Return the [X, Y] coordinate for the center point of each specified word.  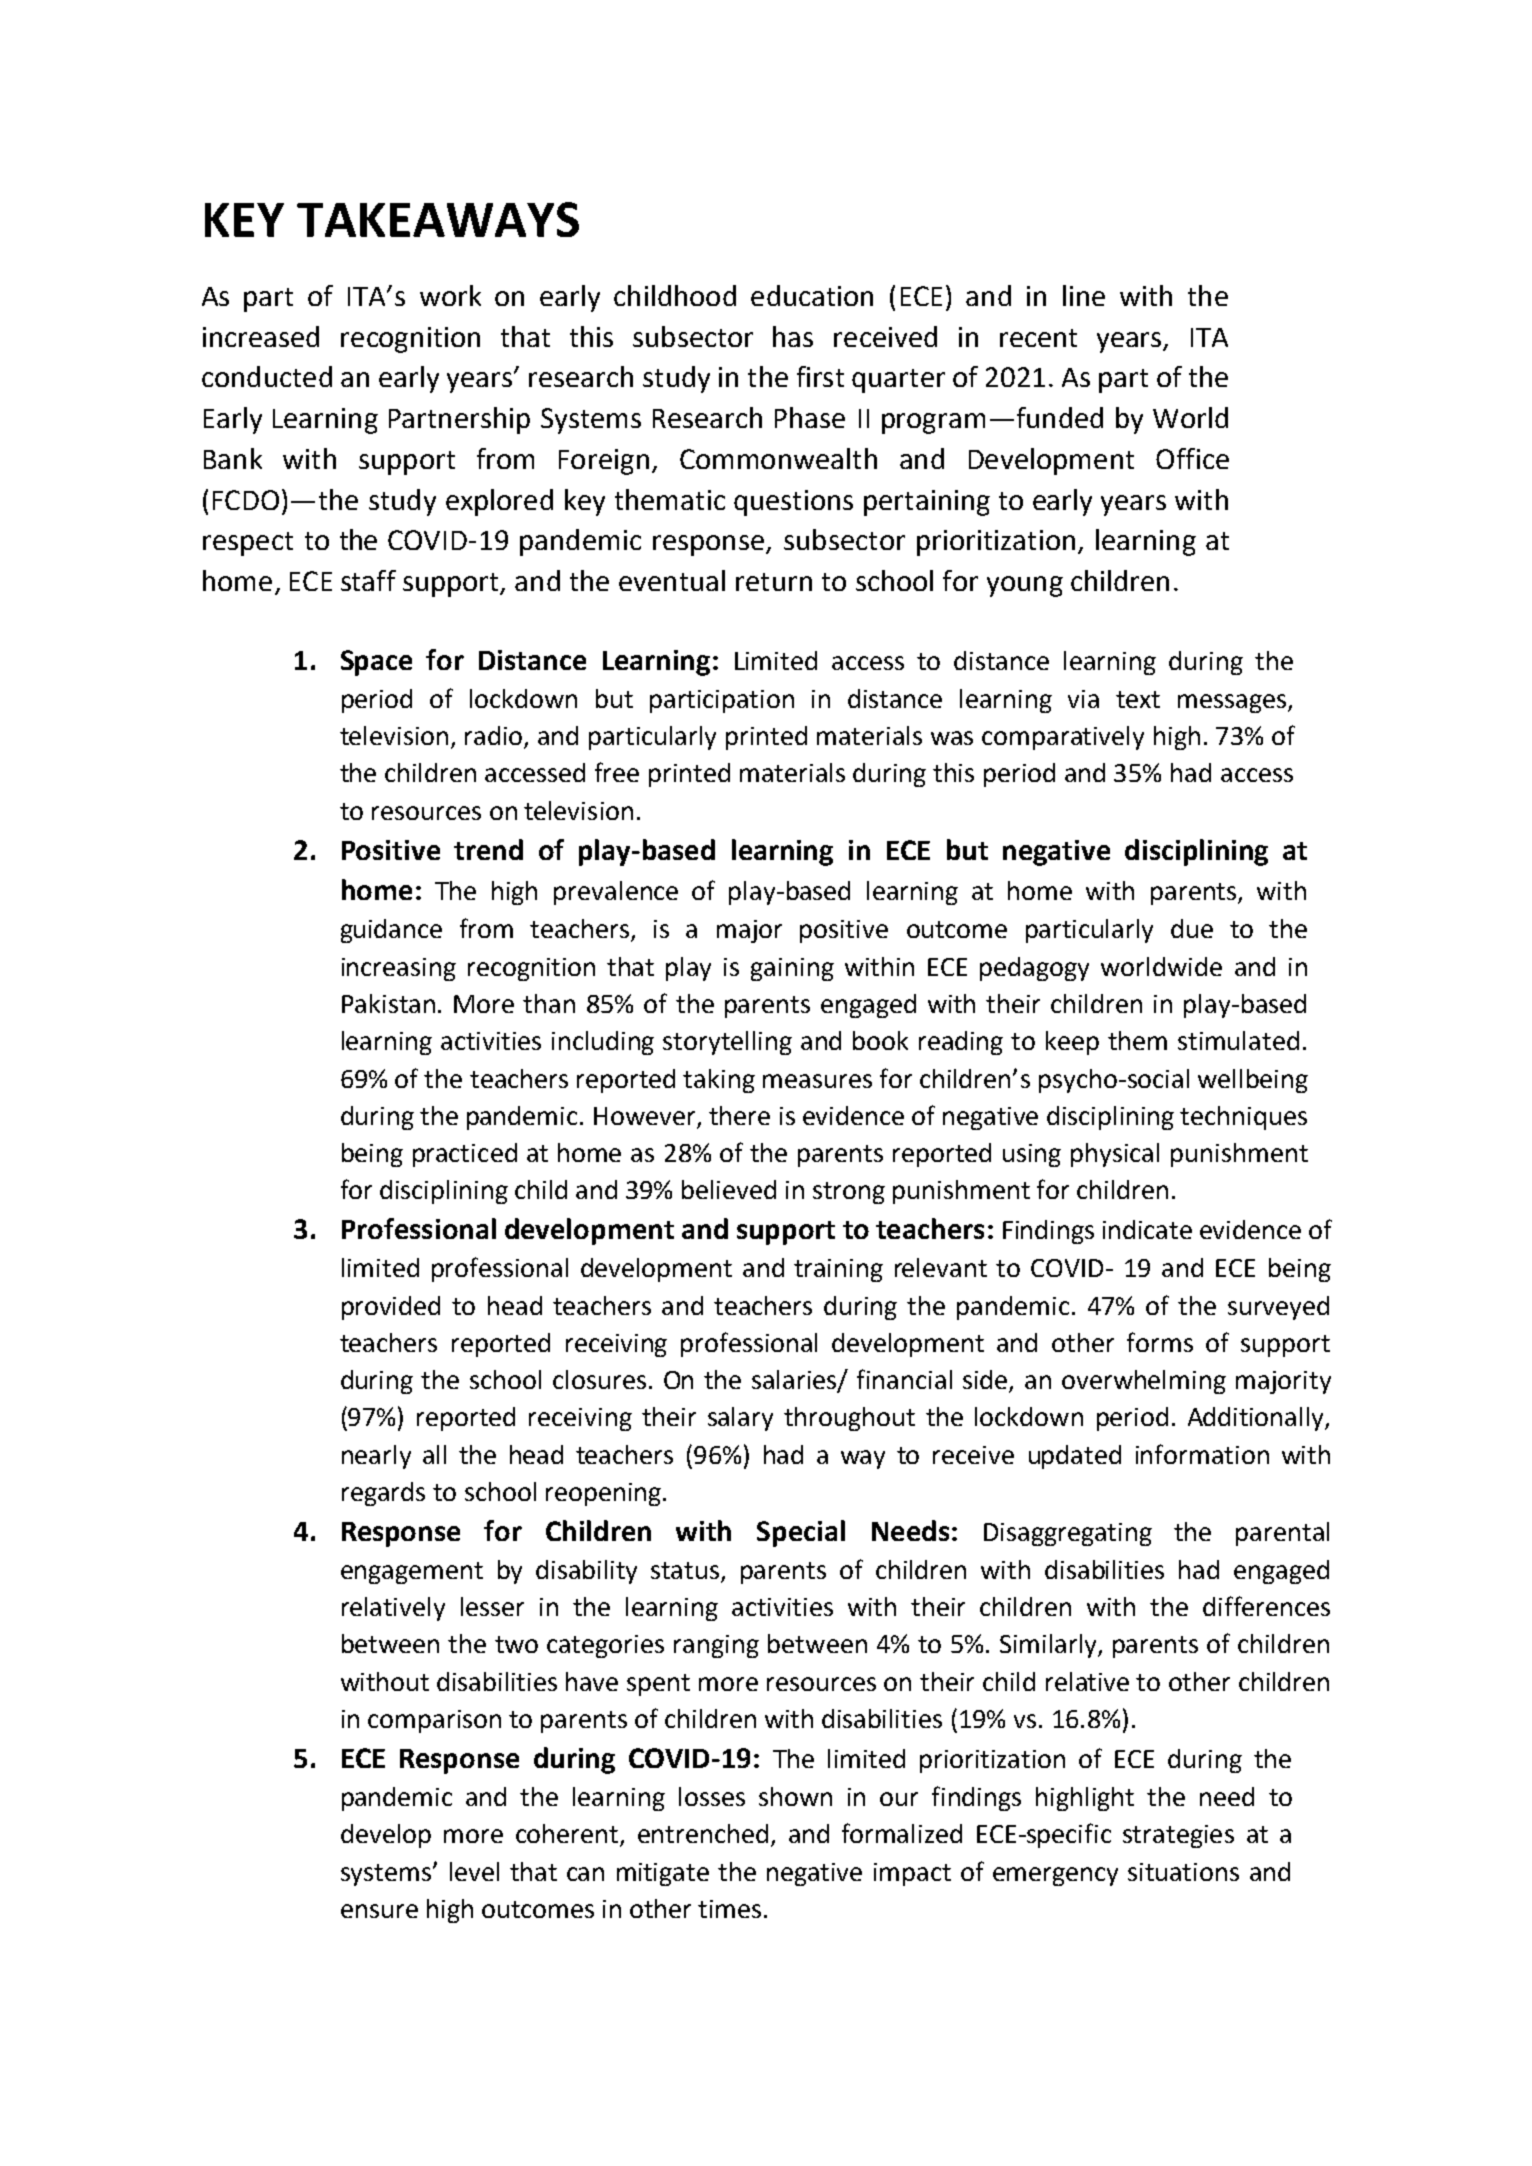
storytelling [727, 1043]
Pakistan [388, 1003]
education [812, 295]
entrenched [703, 1833]
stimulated [1238, 1040]
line [1084, 295]
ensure [379, 1911]
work [450, 295]
